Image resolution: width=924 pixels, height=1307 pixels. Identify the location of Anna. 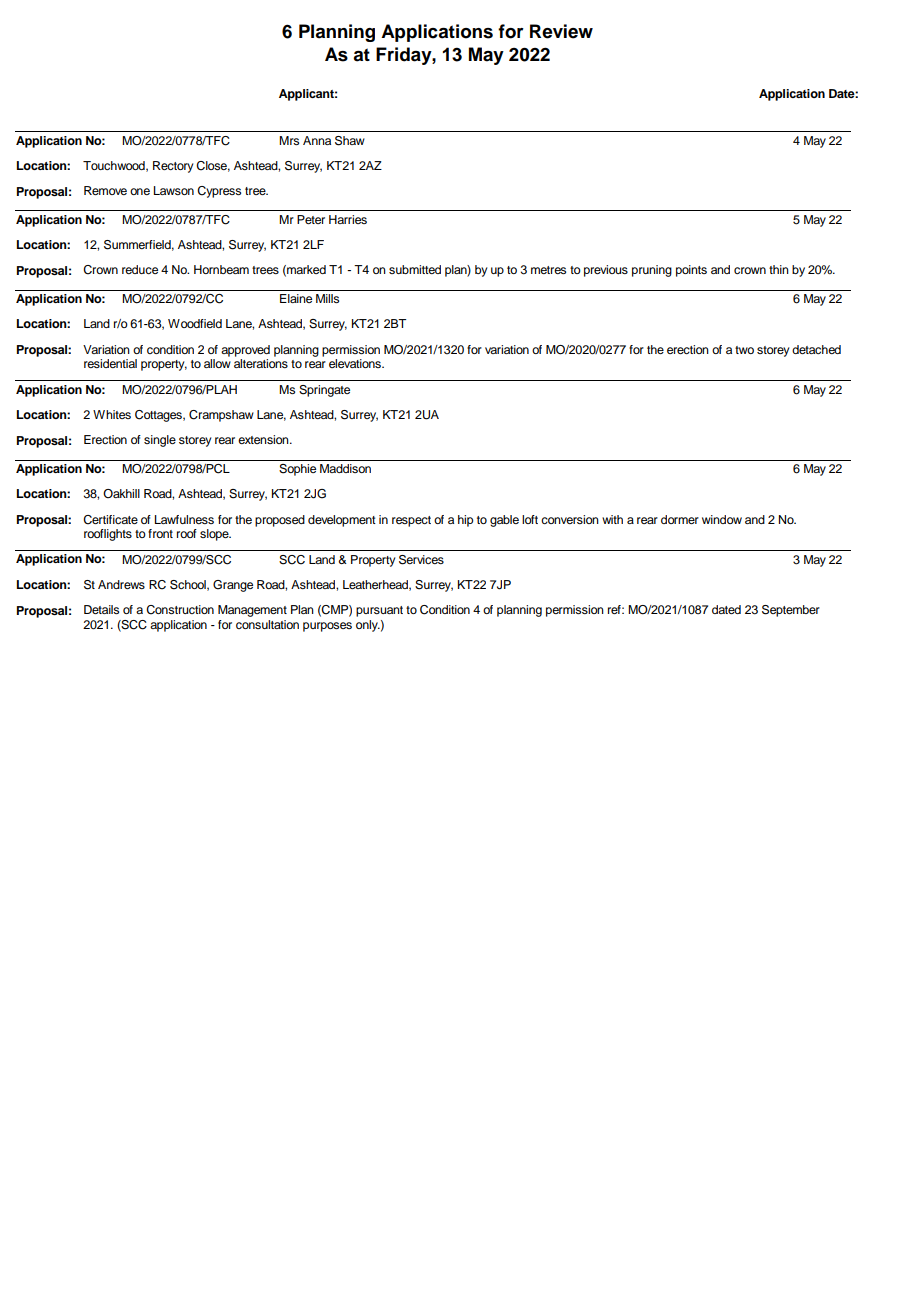
(317, 140).
